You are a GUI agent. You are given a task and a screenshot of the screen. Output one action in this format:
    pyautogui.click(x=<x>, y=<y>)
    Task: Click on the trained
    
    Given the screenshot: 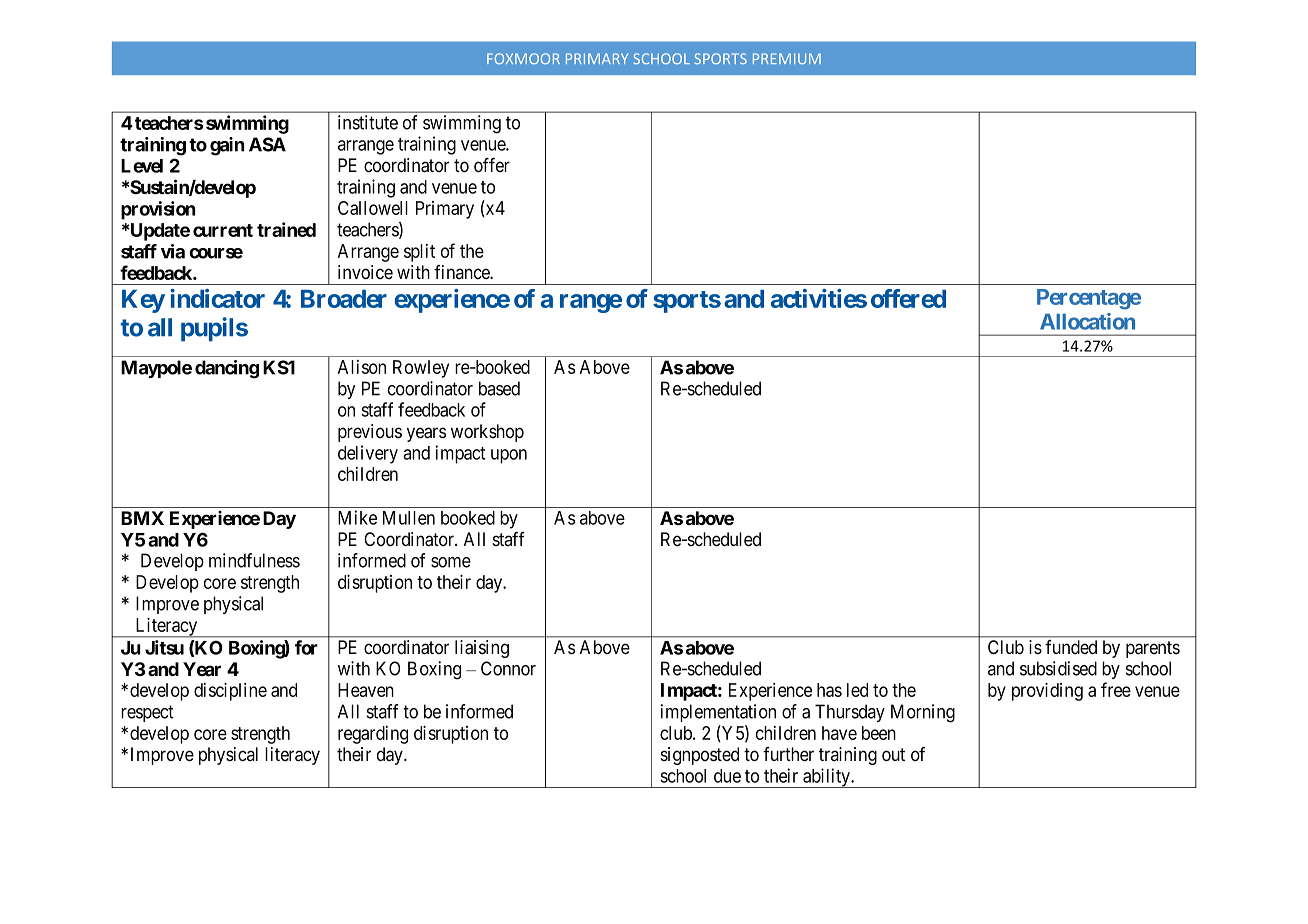 What is the action you would take?
    pyautogui.click(x=286, y=229)
